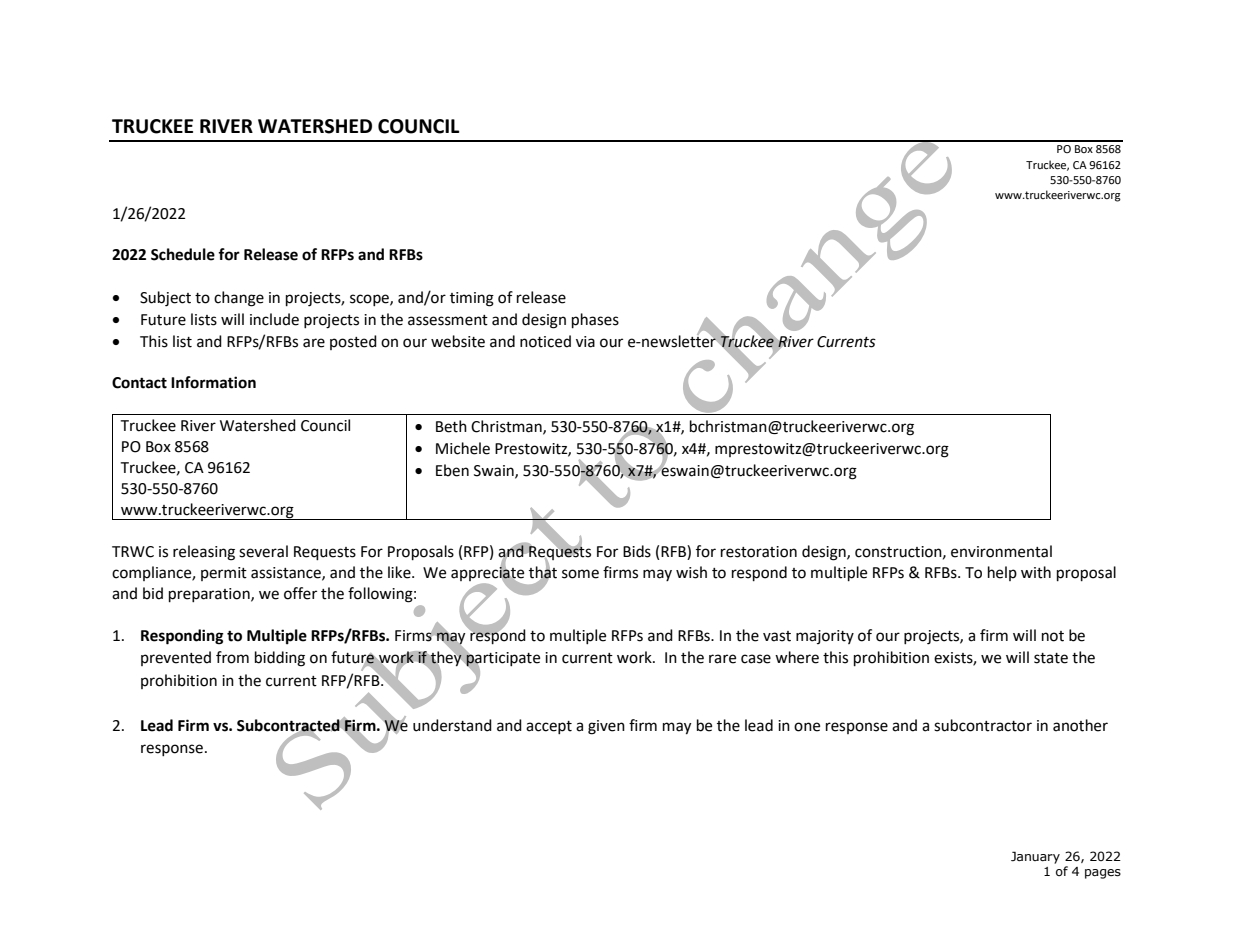 The height and width of the screenshot is (952, 1233). I want to click on several, so click(263, 551).
